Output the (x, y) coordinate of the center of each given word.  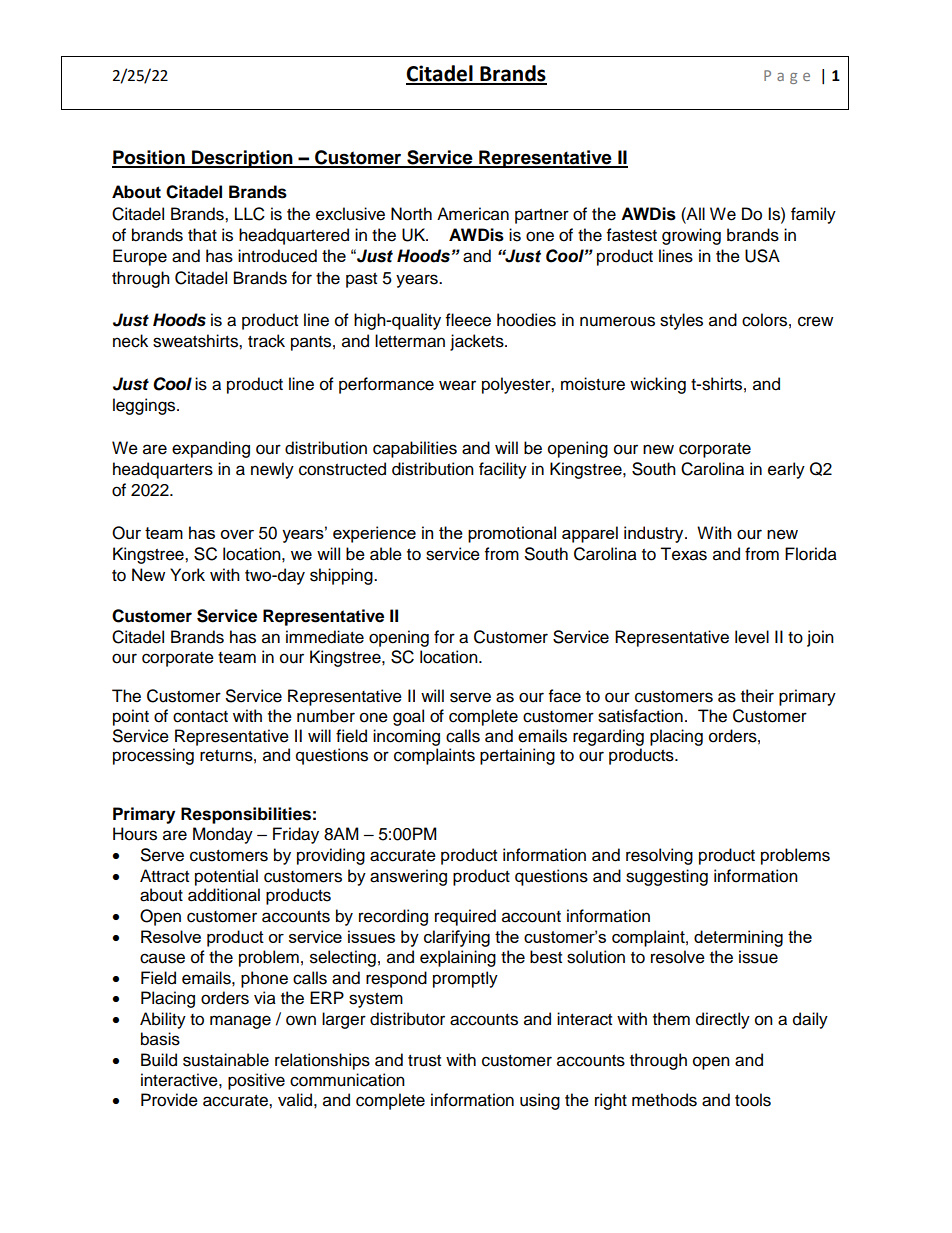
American (473, 214)
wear (457, 385)
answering (408, 877)
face (565, 696)
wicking (658, 385)
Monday (223, 835)
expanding (211, 449)
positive (256, 1081)
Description (242, 159)
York (187, 575)
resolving (659, 856)
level (752, 637)
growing (691, 236)
